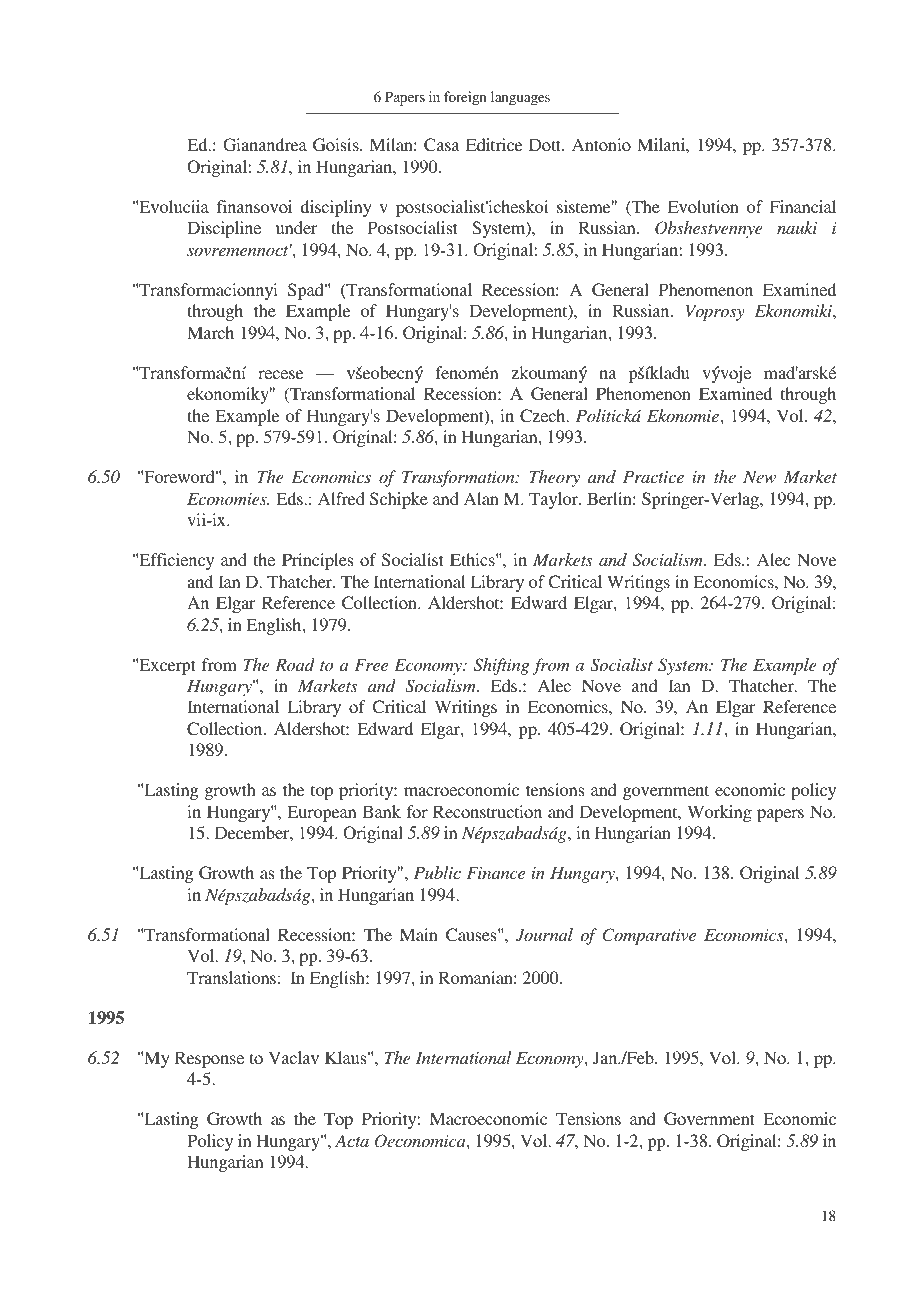 The height and width of the page is (1308, 924). I want to click on Evolution, so click(703, 206).
